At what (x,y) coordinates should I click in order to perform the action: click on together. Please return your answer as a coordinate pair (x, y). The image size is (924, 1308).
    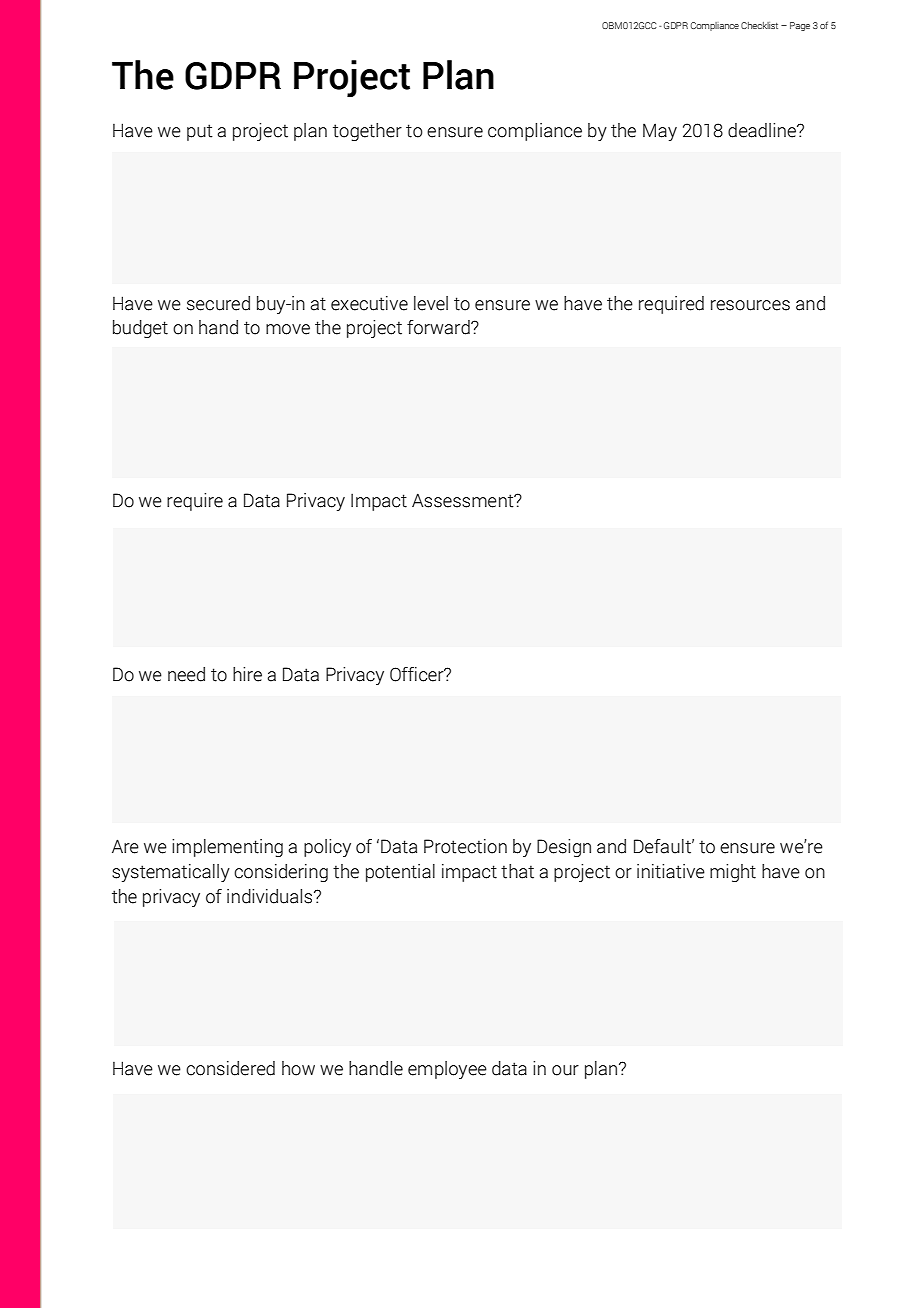
    Looking at the image, I should click on (367, 132).
